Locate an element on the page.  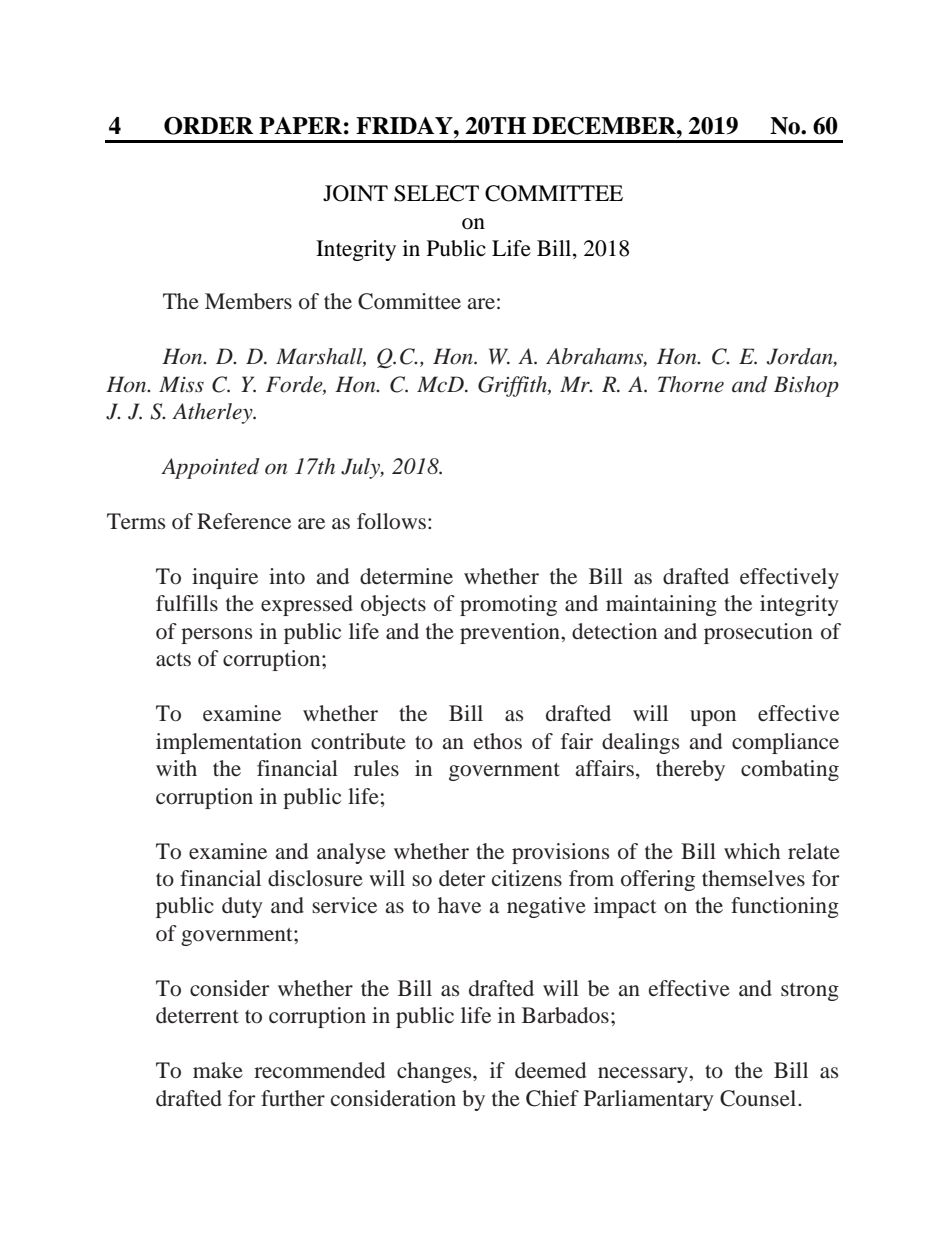
Thorne is located at coordinates (691, 384).
